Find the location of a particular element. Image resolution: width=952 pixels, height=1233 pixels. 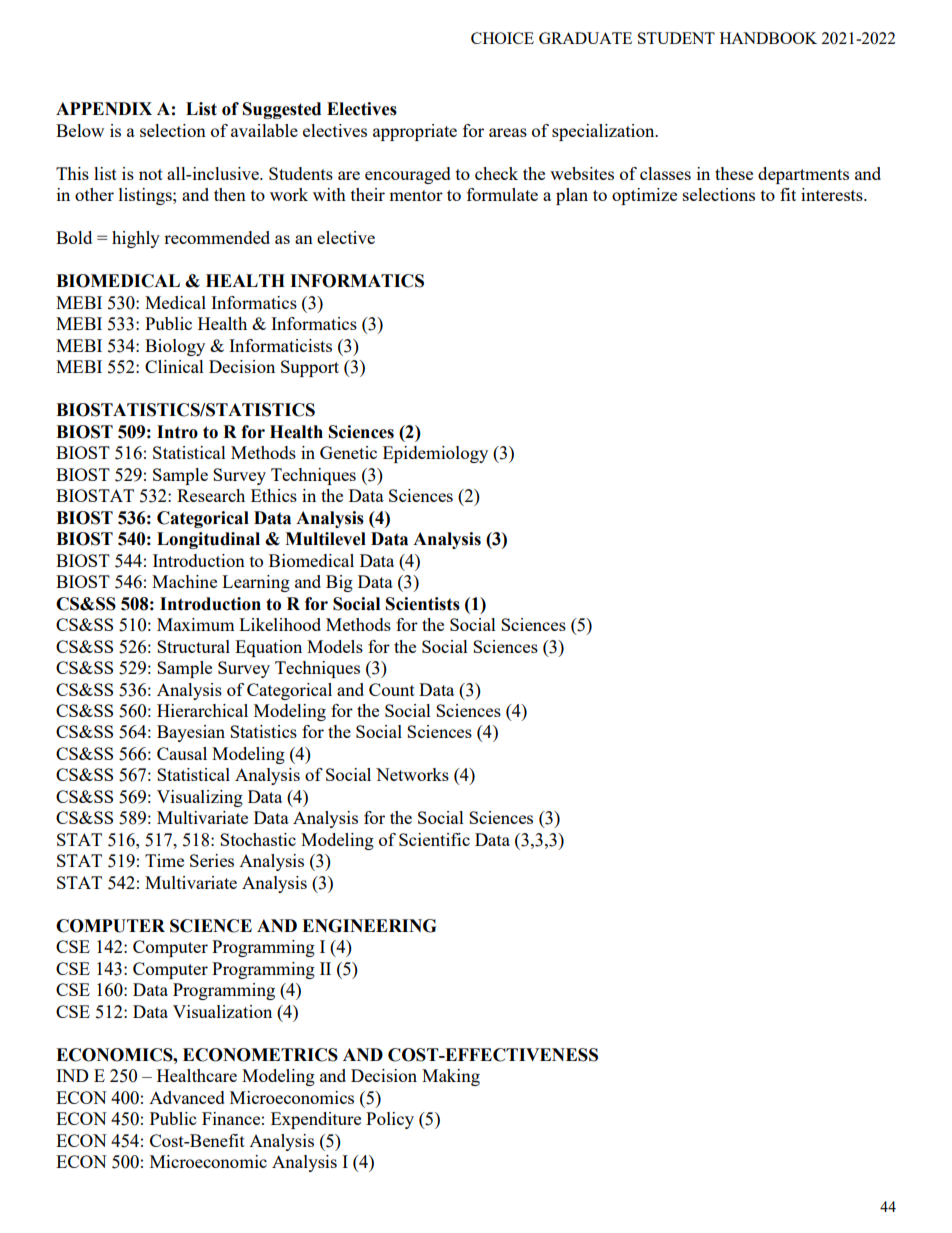

CHOICE is located at coordinates (502, 38).
